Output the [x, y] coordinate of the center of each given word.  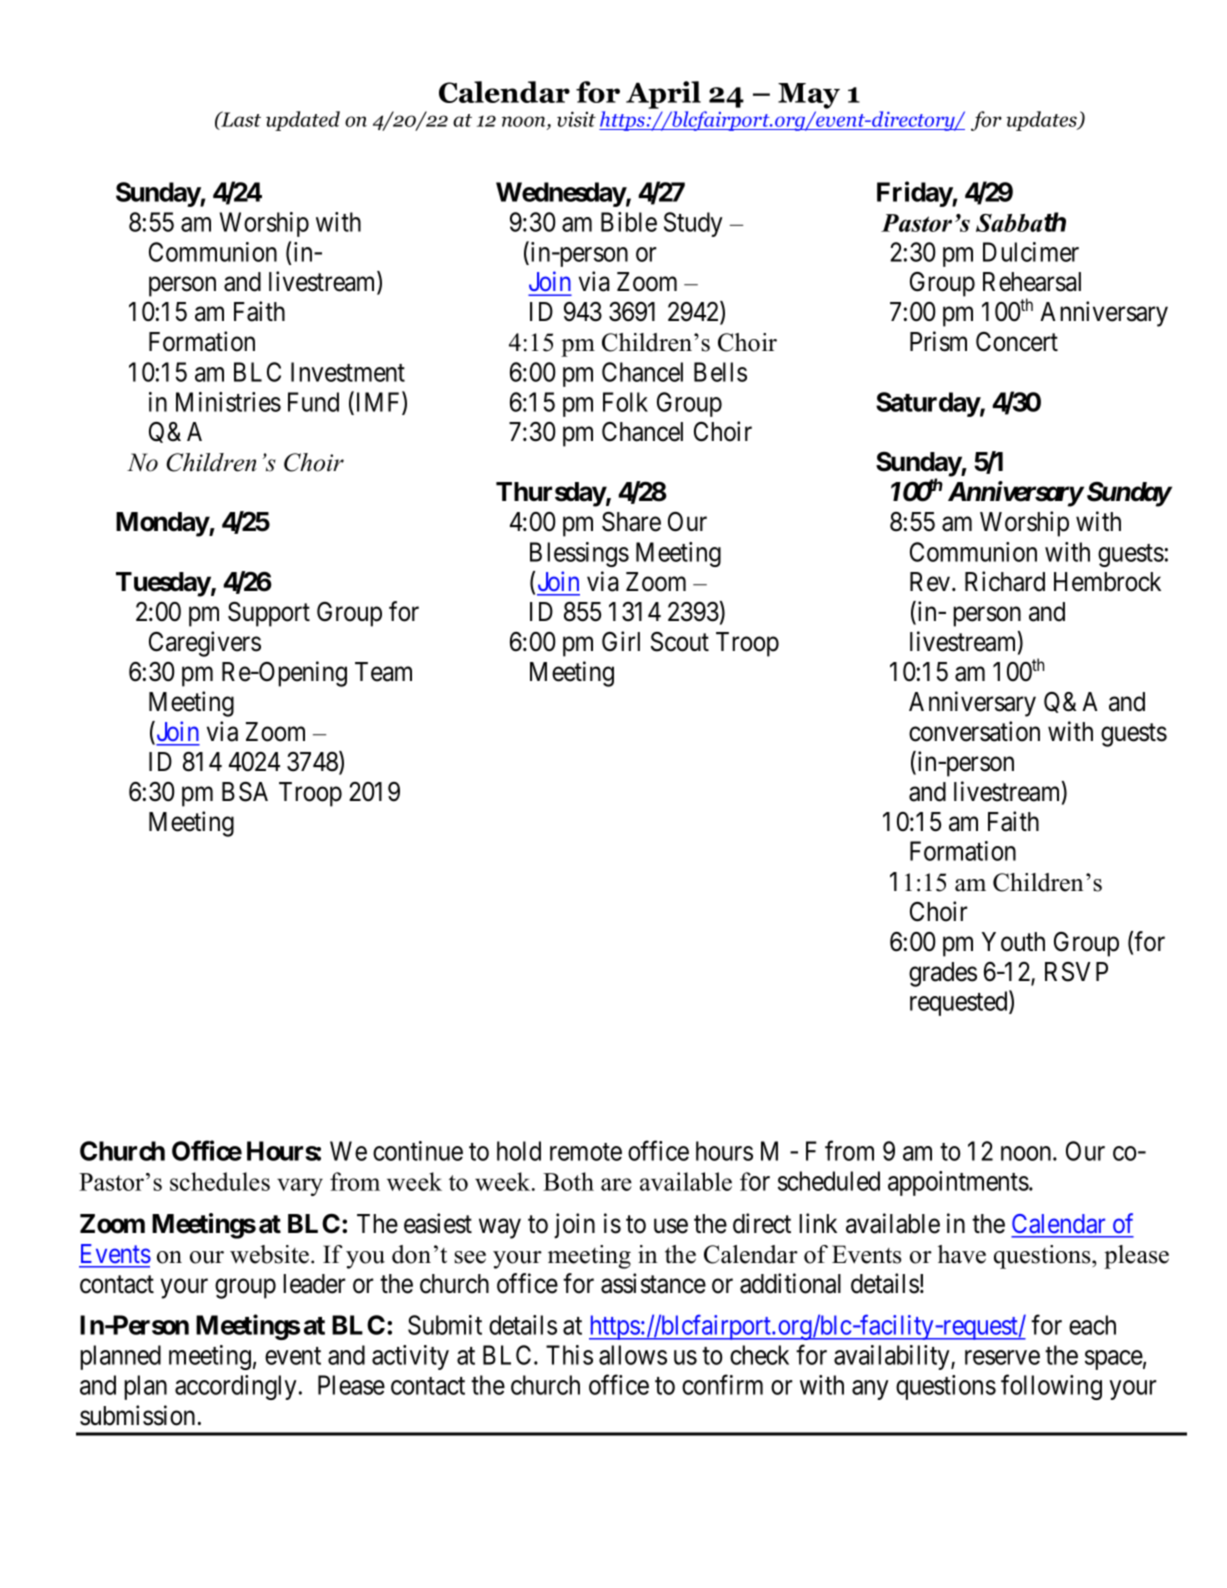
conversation [974, 731]
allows [633, 1355]
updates [1043, 121]
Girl [621, 641]
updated [303, 121]
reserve [1002, 1357]
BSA [245, 791]
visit [576, 119]
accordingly [236, 1387]
